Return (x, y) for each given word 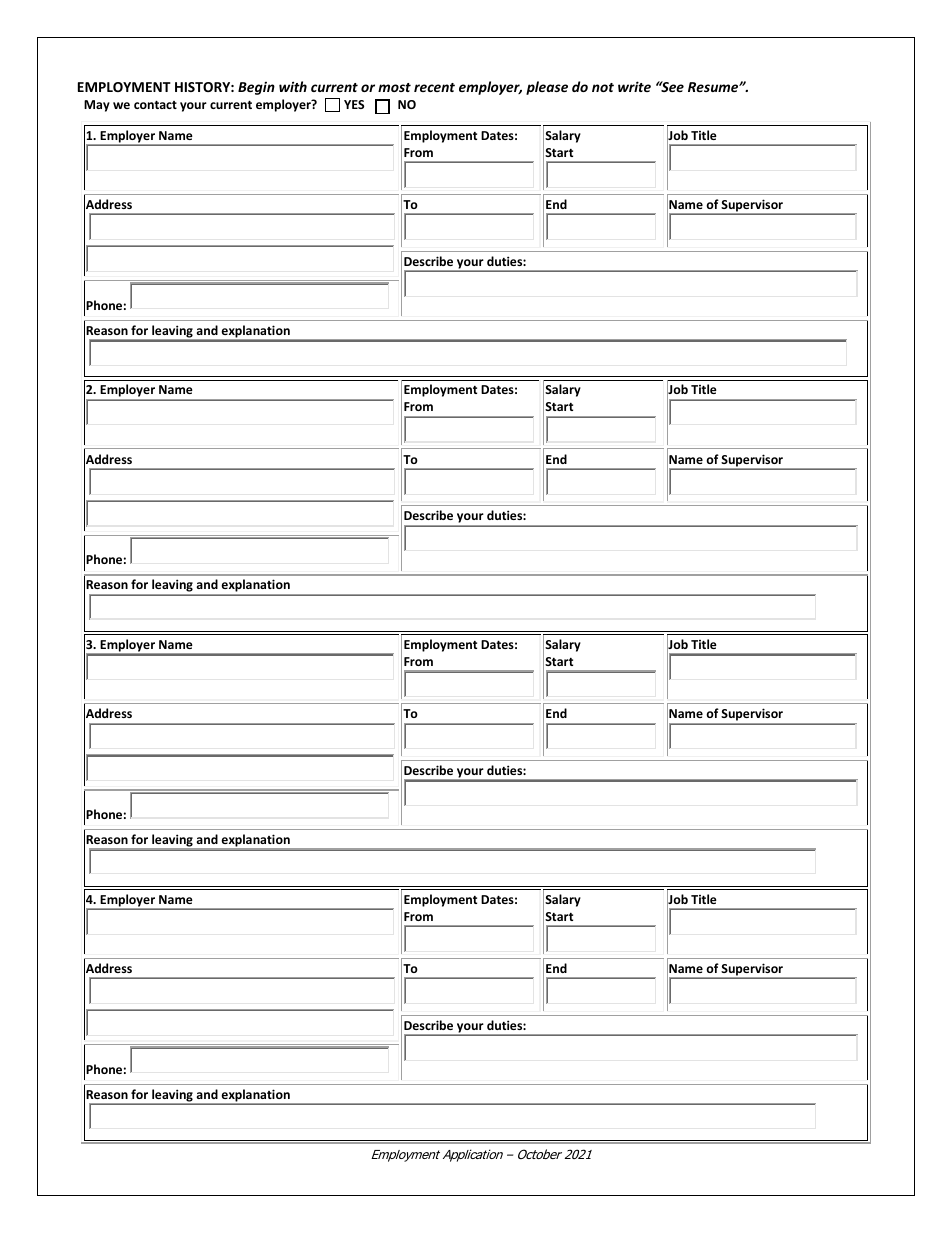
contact (155, 104)
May (97, 106)
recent (434, 87)
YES (354, 104)
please (547, 88)
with (293, 86)
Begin (256, 88)
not (603, 87)
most (394, 87)
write (634, 86)
